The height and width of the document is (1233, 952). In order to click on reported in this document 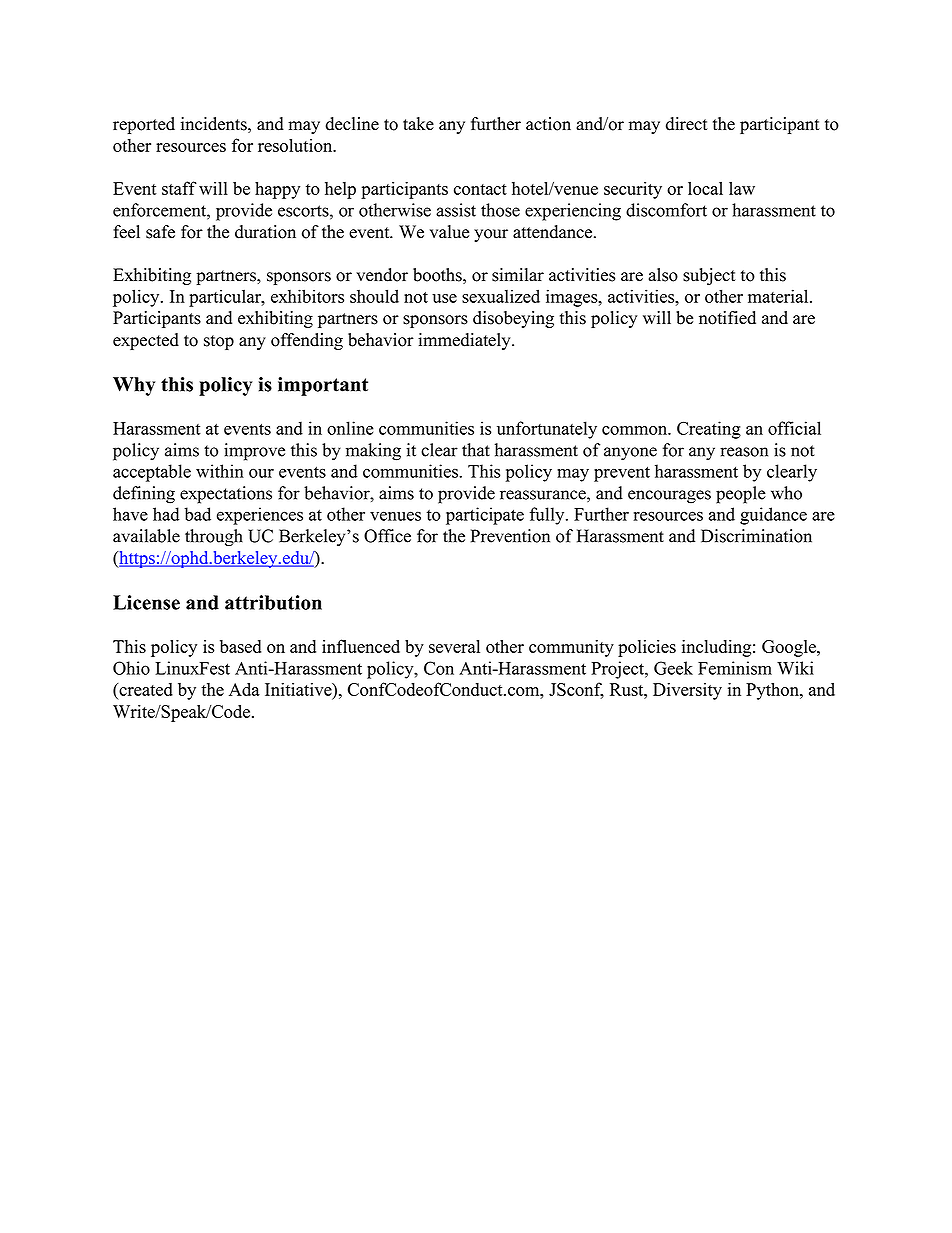, I will do `click(144, 125)`.
